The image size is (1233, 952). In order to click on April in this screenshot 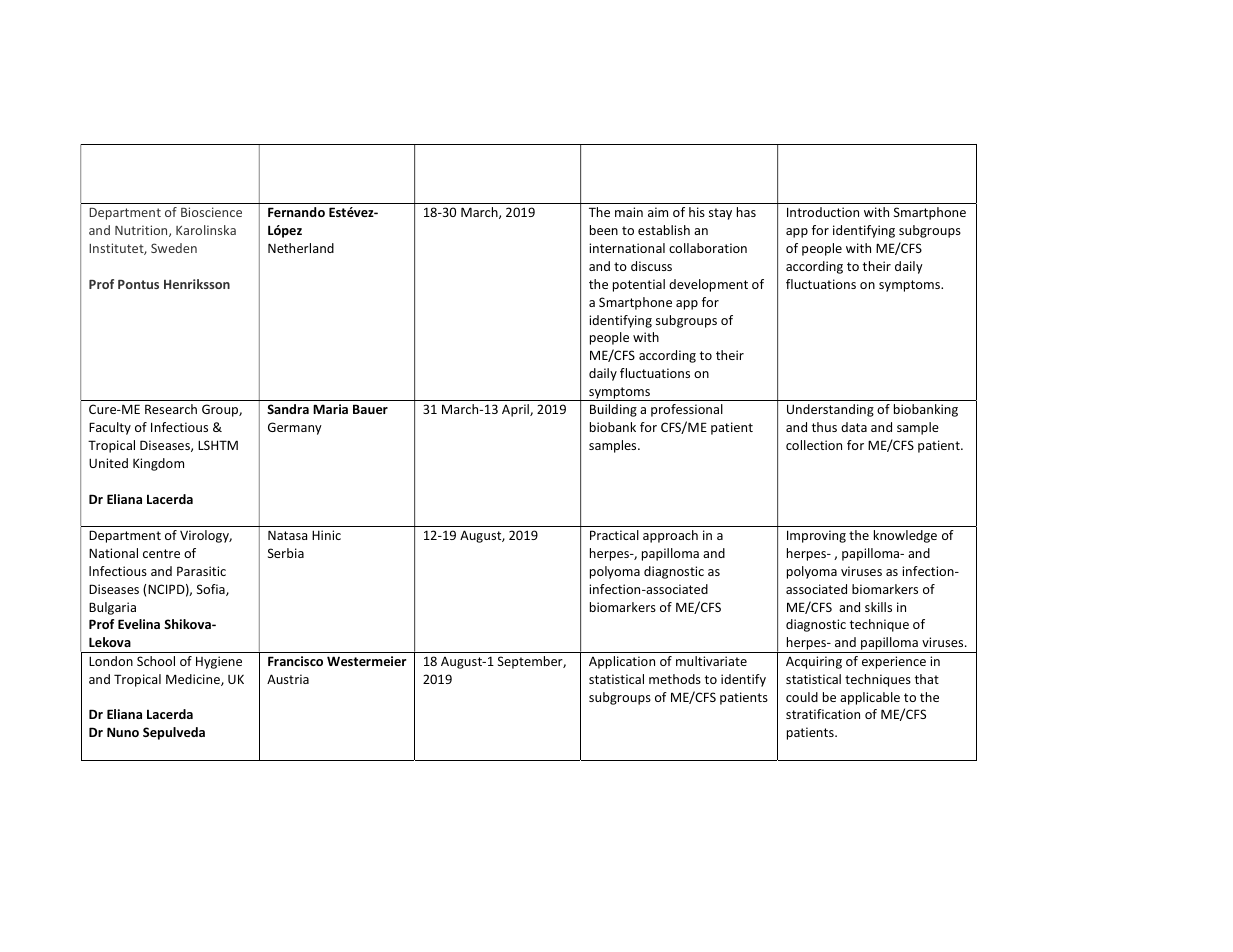, I will do `click(516, 410)`.
